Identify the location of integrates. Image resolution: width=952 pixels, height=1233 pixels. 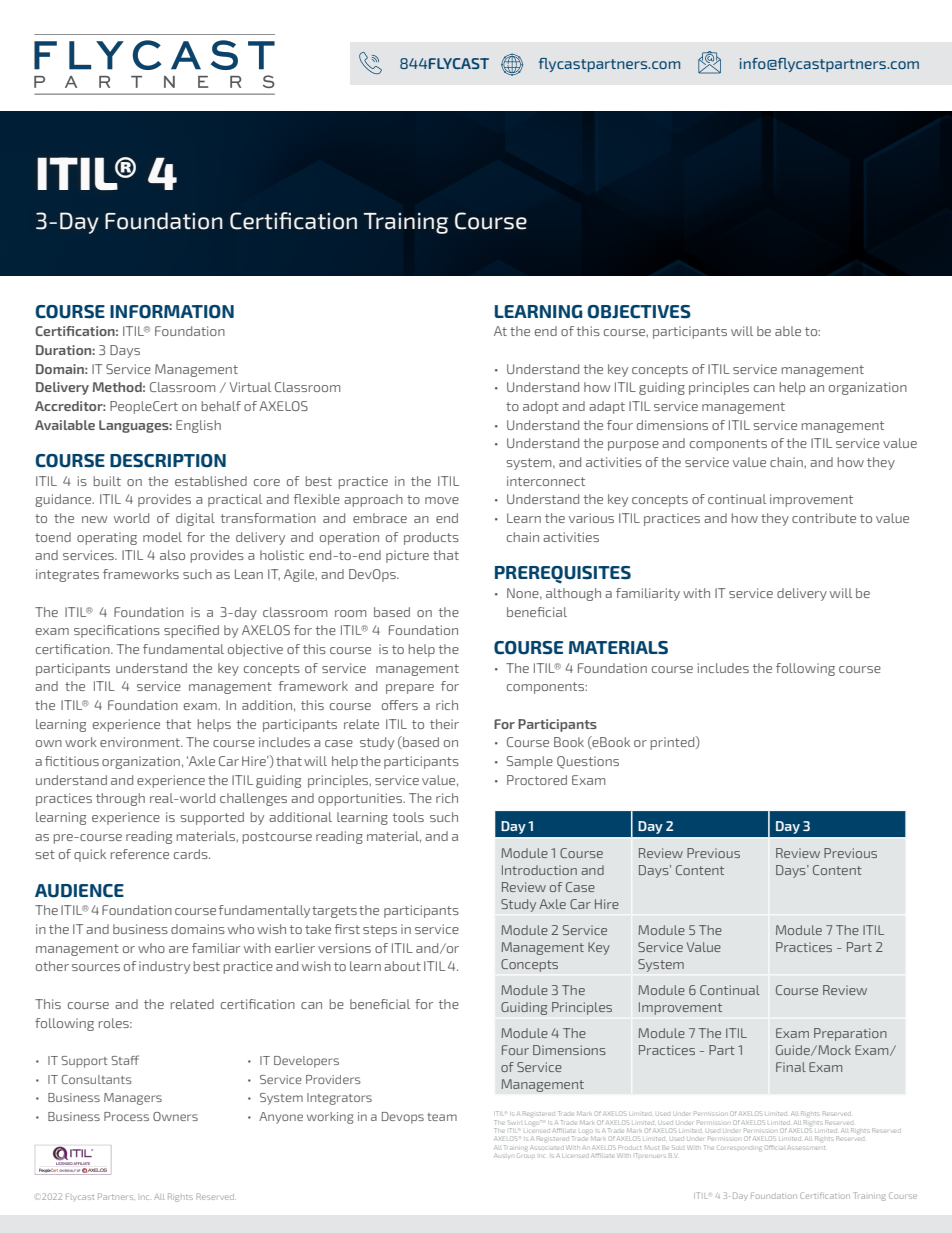
(67, 575).
